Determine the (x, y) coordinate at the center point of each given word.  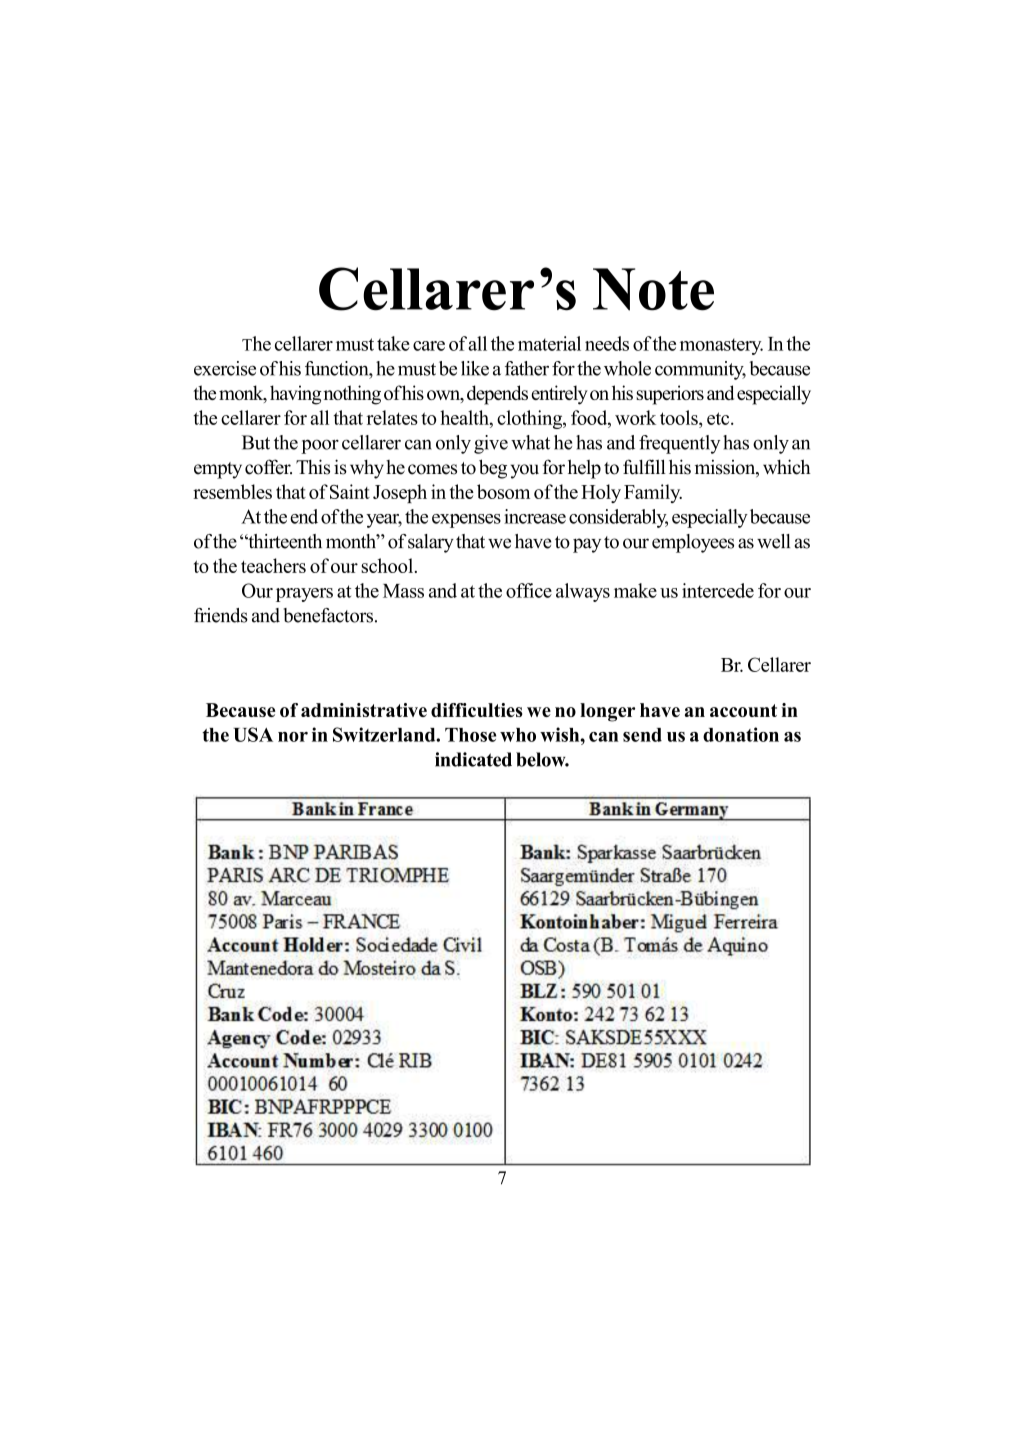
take (393, 343)
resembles (232, 491)
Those (470, 735)
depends (497, 395)
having (296, 395)
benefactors (328, 615)
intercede (718, 590)
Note (653, 289)
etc (719, 418)
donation (741, 734)
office (529, 590)
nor (293, 737)
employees (693, 543)
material (549, 343)
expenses (466, 521)
